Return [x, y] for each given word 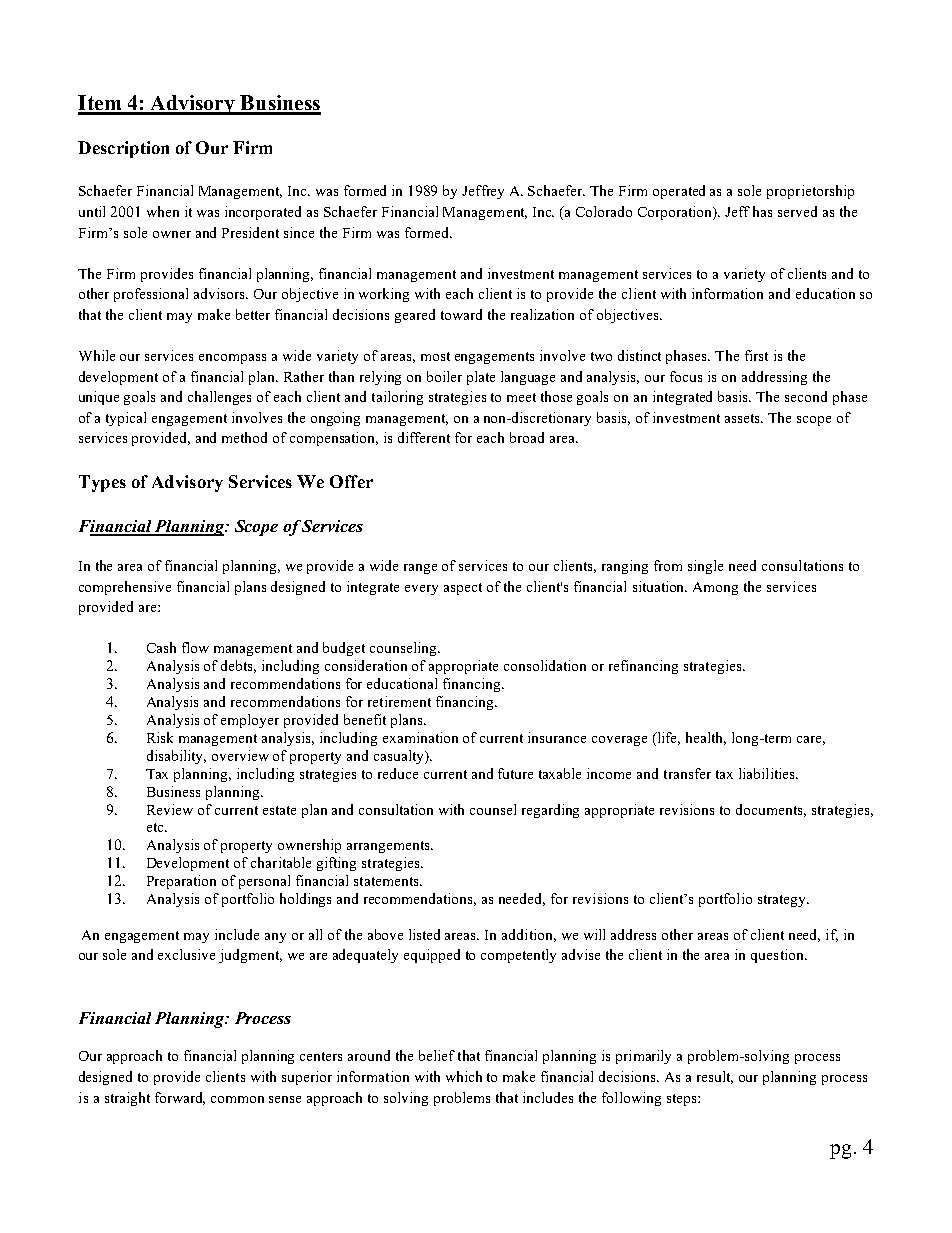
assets [744, 418]
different [424, 437]
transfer [687, 773]
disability [176, 757]
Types [102, 483]
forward [180, 1098]
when [163, 211]
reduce [398, 773]
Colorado [604, 211]
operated [679, 192]
